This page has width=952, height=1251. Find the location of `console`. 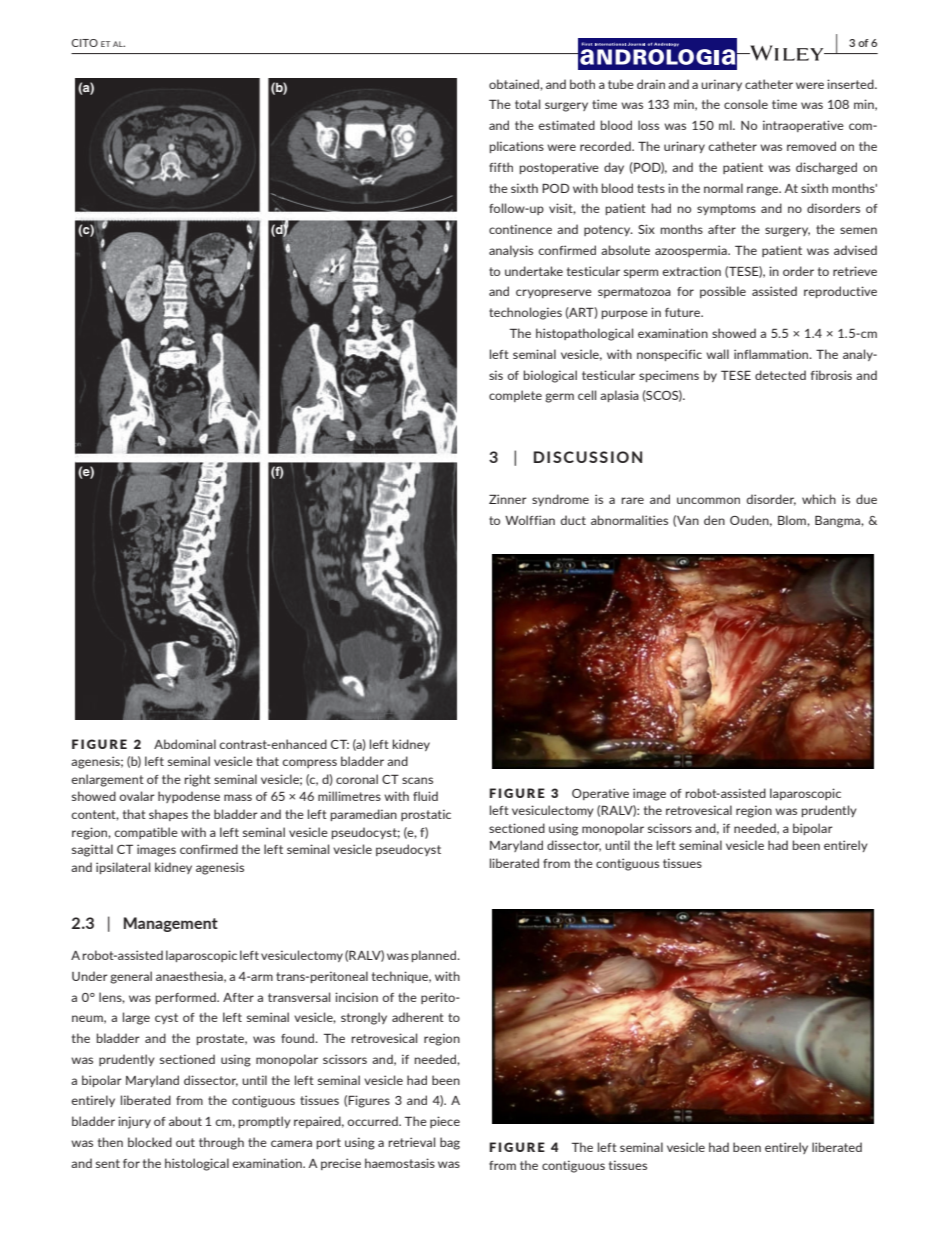

console is located at coordinates (746, 104).
